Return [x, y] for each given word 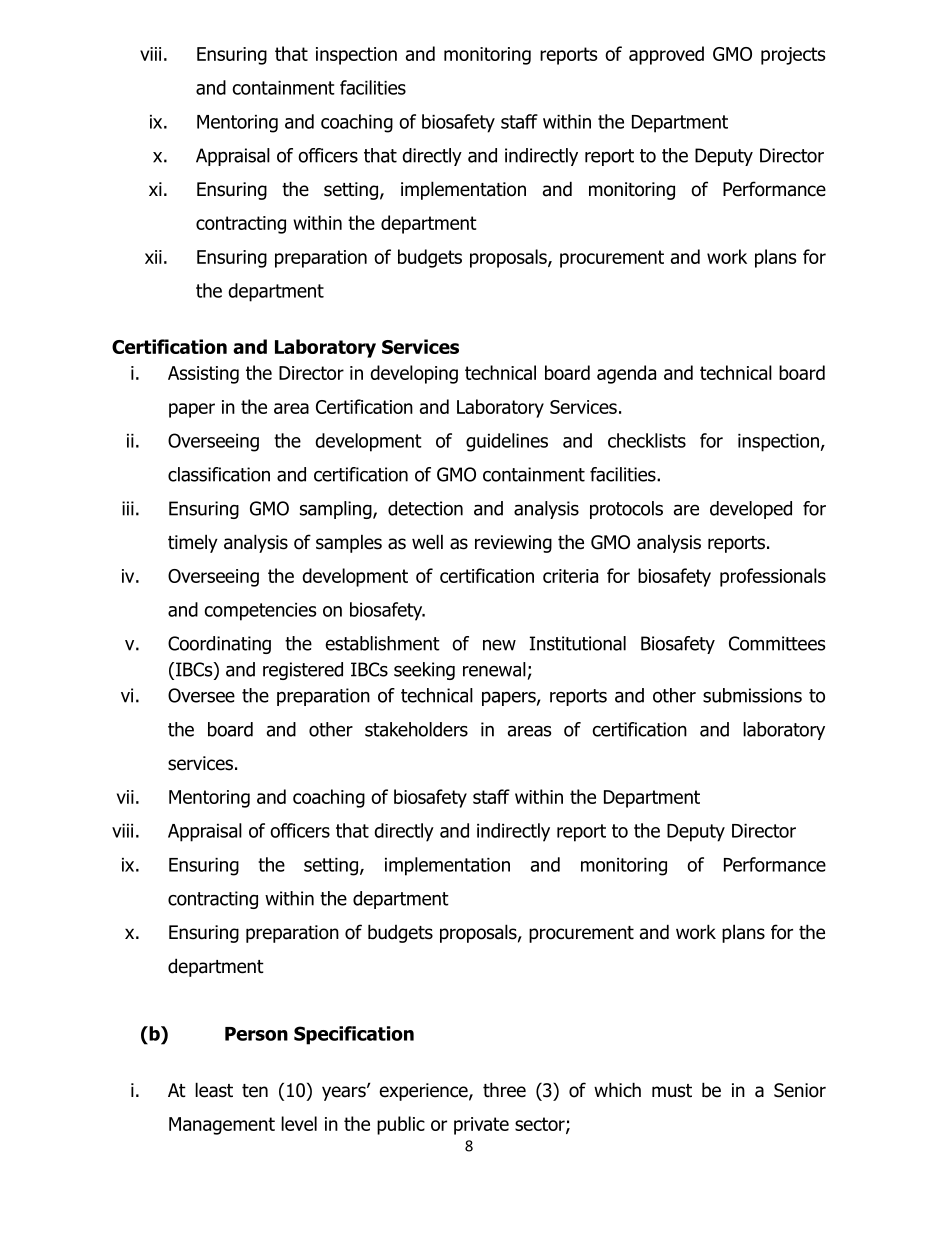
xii [153, 257]
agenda [626, 374]
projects [793, 56]
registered [303, 671]
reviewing [513, 544]
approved [666, 55]
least [214, 1090]
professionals [773, 577]
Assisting [203, 375]
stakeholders [416, 729]
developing [414, 374]
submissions [752, 695]
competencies [260, 612]
